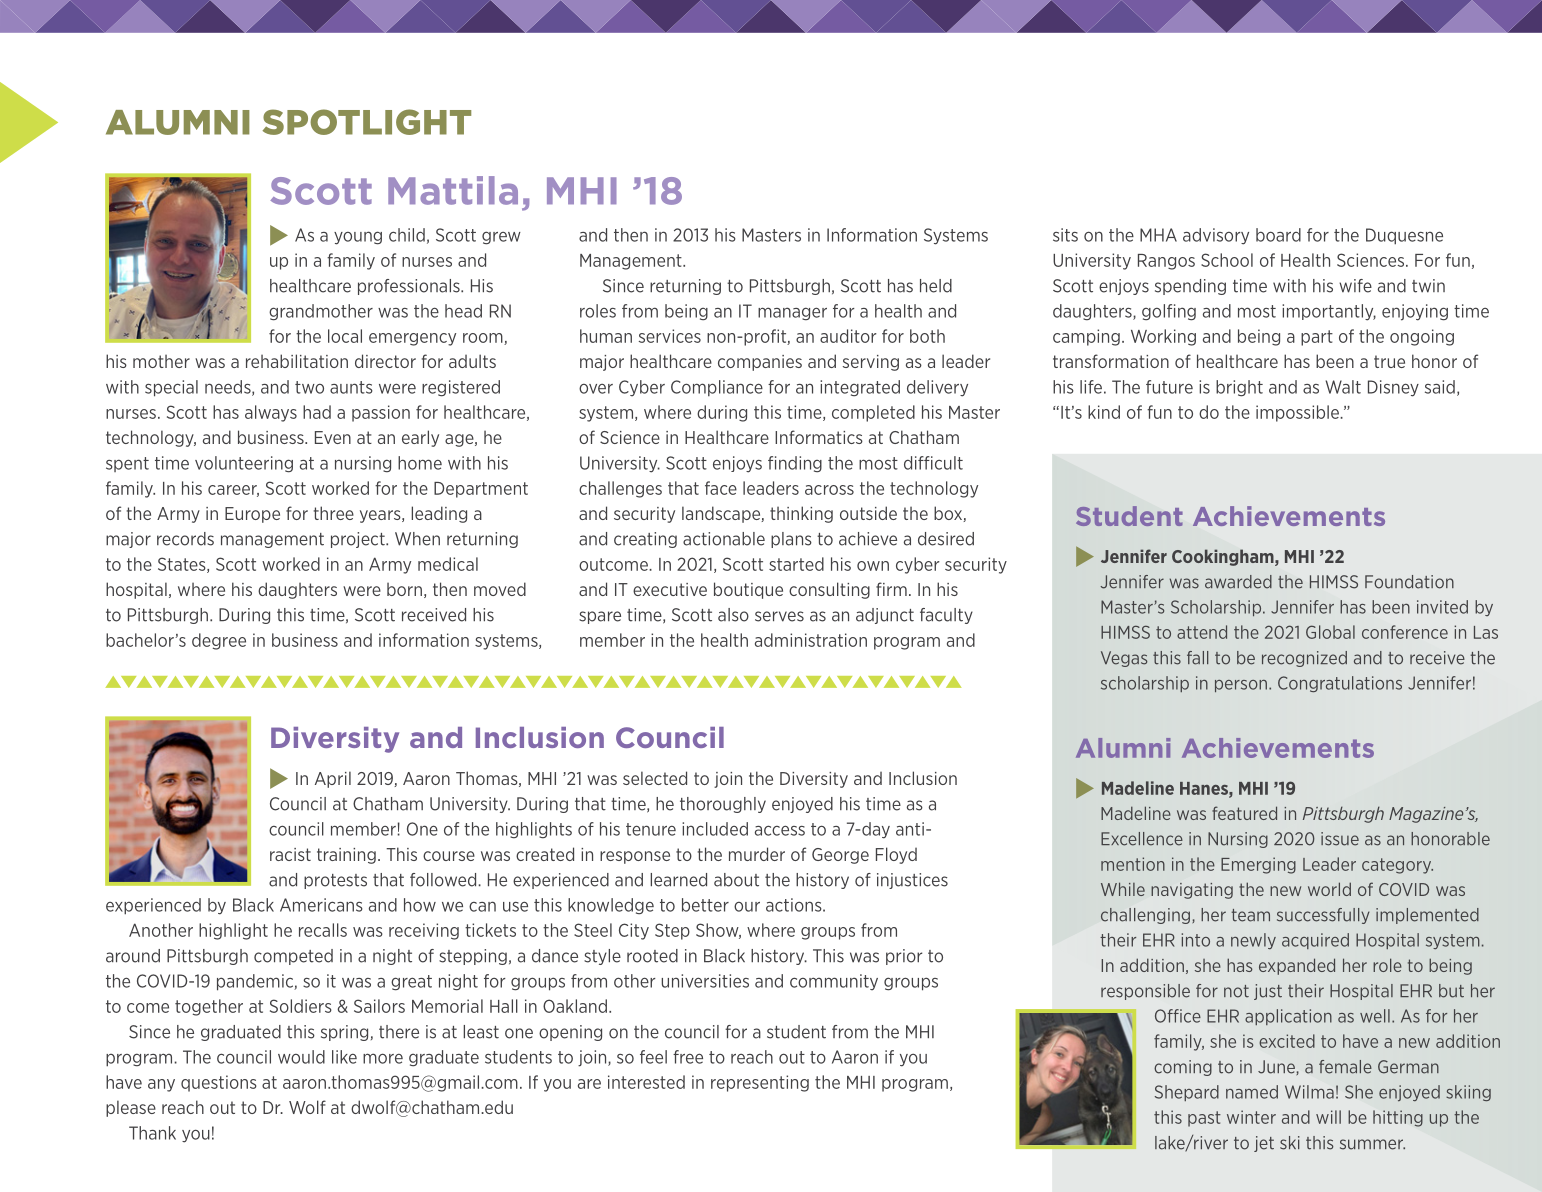 This screenshot has width=1542, height=1192. Describe the element at coordinates (760, 1083) in the screenshot. I see `representing` at that location.
